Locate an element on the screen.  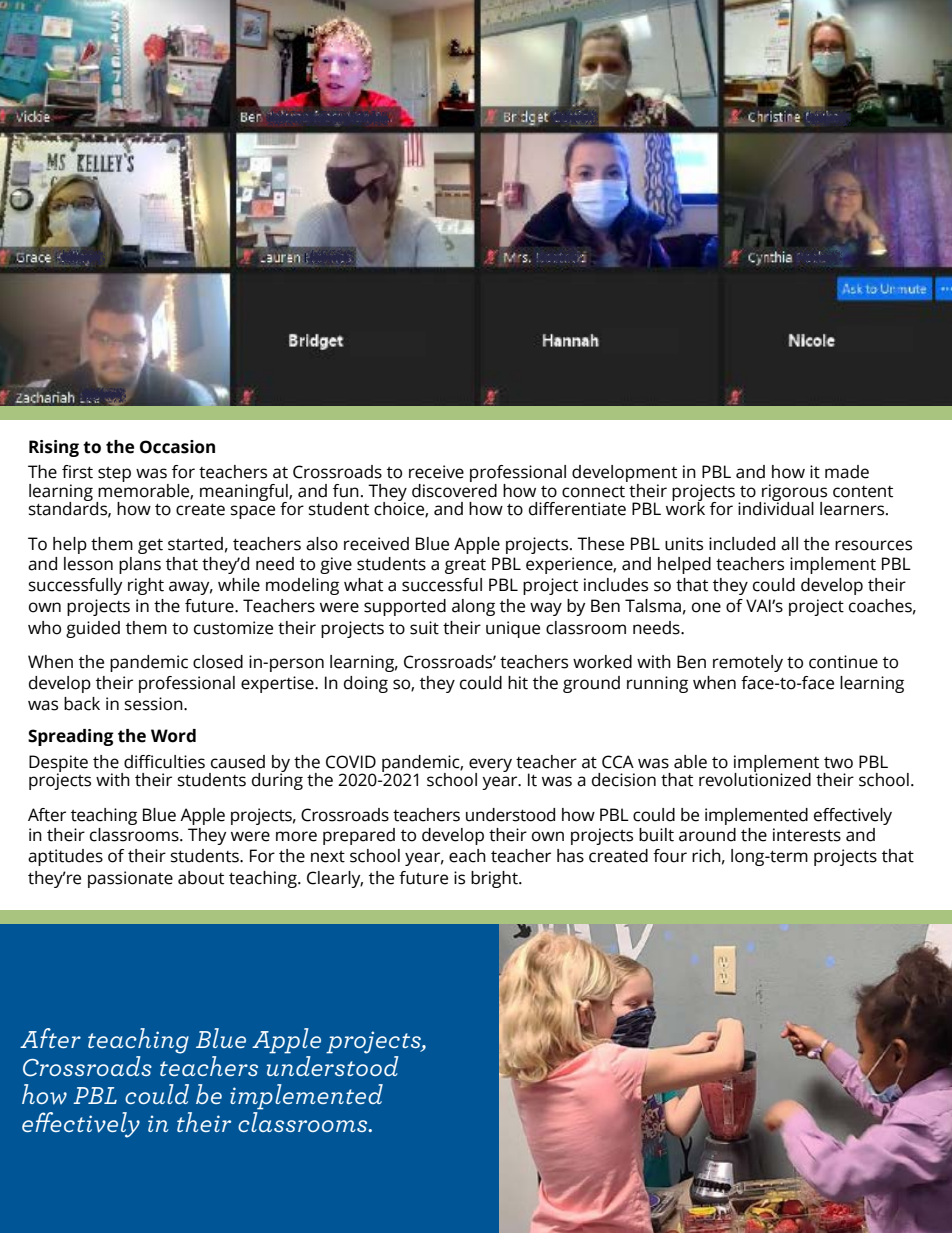
made is located at coordinates (847, 472).
